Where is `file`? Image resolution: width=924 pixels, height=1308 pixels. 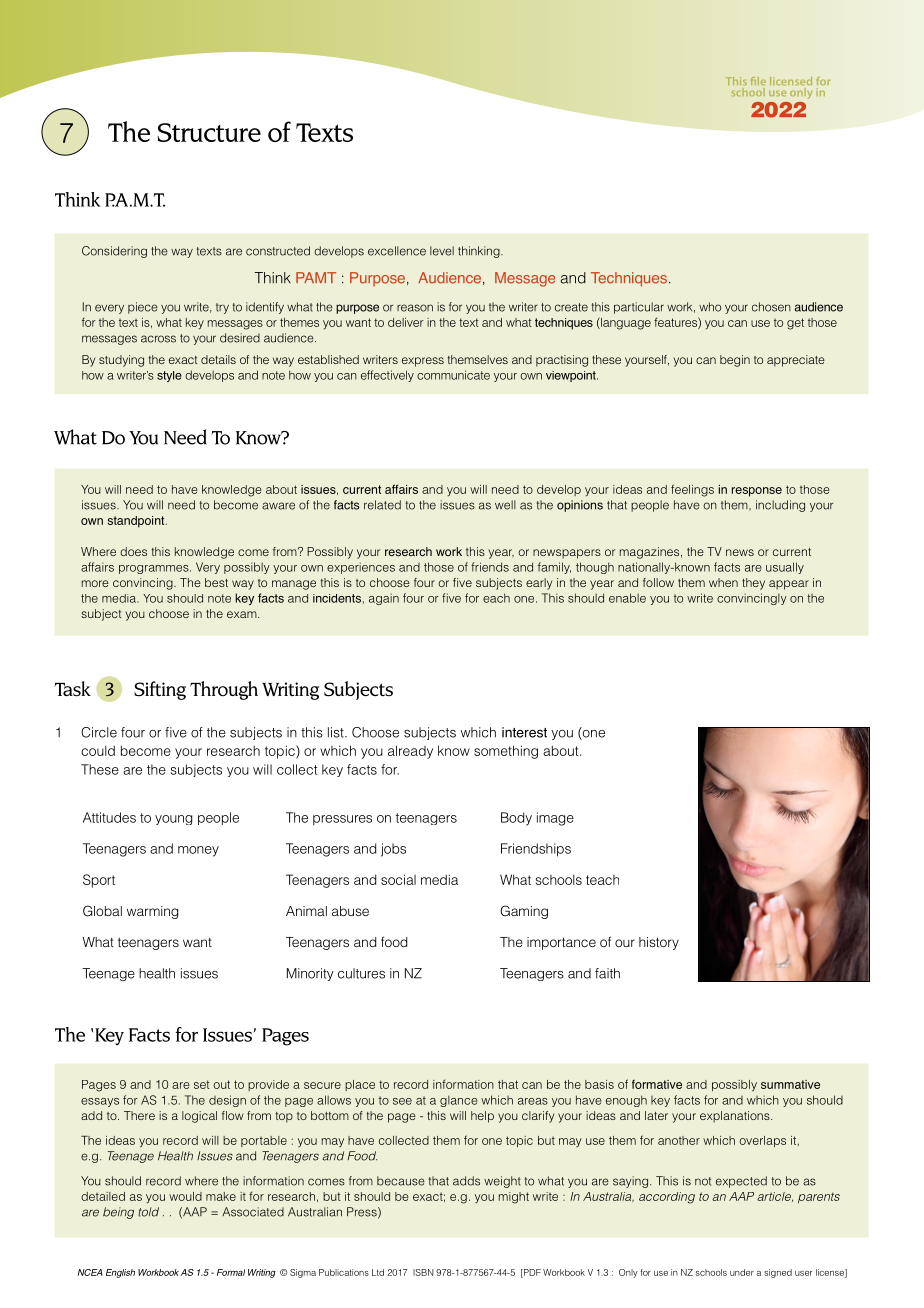
file is located at coordinates (758, 81).
